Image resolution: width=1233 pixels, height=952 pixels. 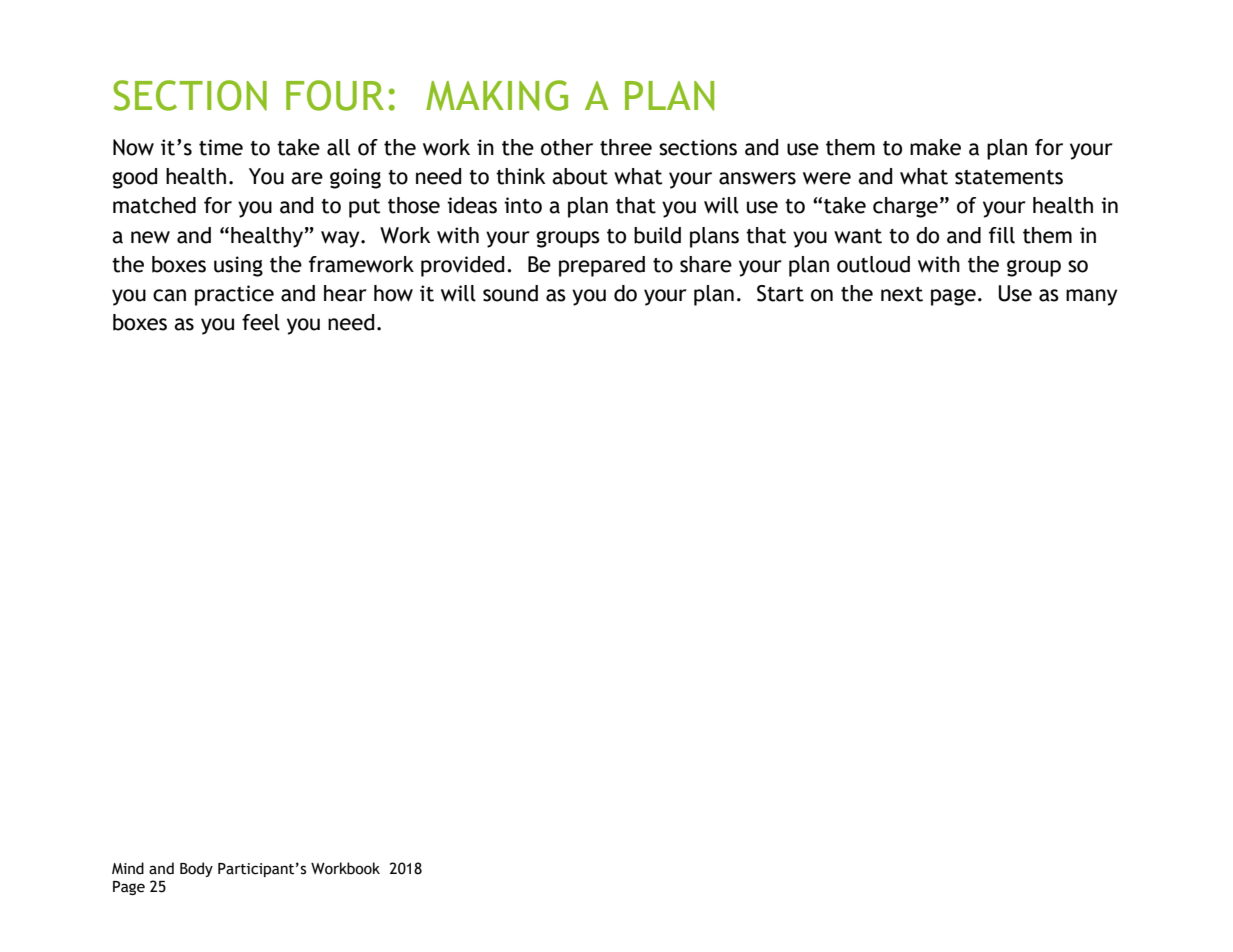 What do you see at coordinates (169, 295) in the page?
I see `can` at bounding box center [169, 295].
